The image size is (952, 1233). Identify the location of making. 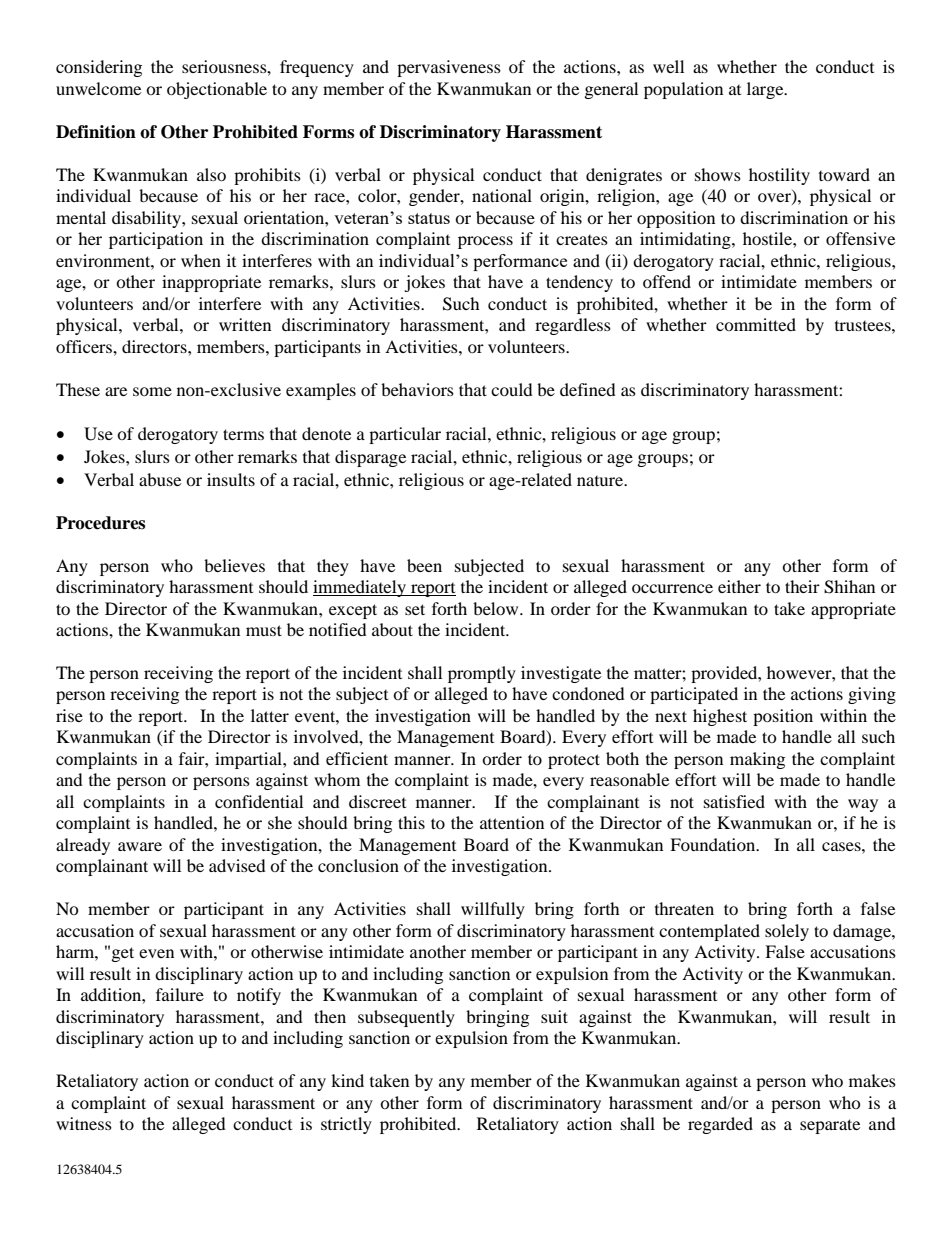
(757, 760).
